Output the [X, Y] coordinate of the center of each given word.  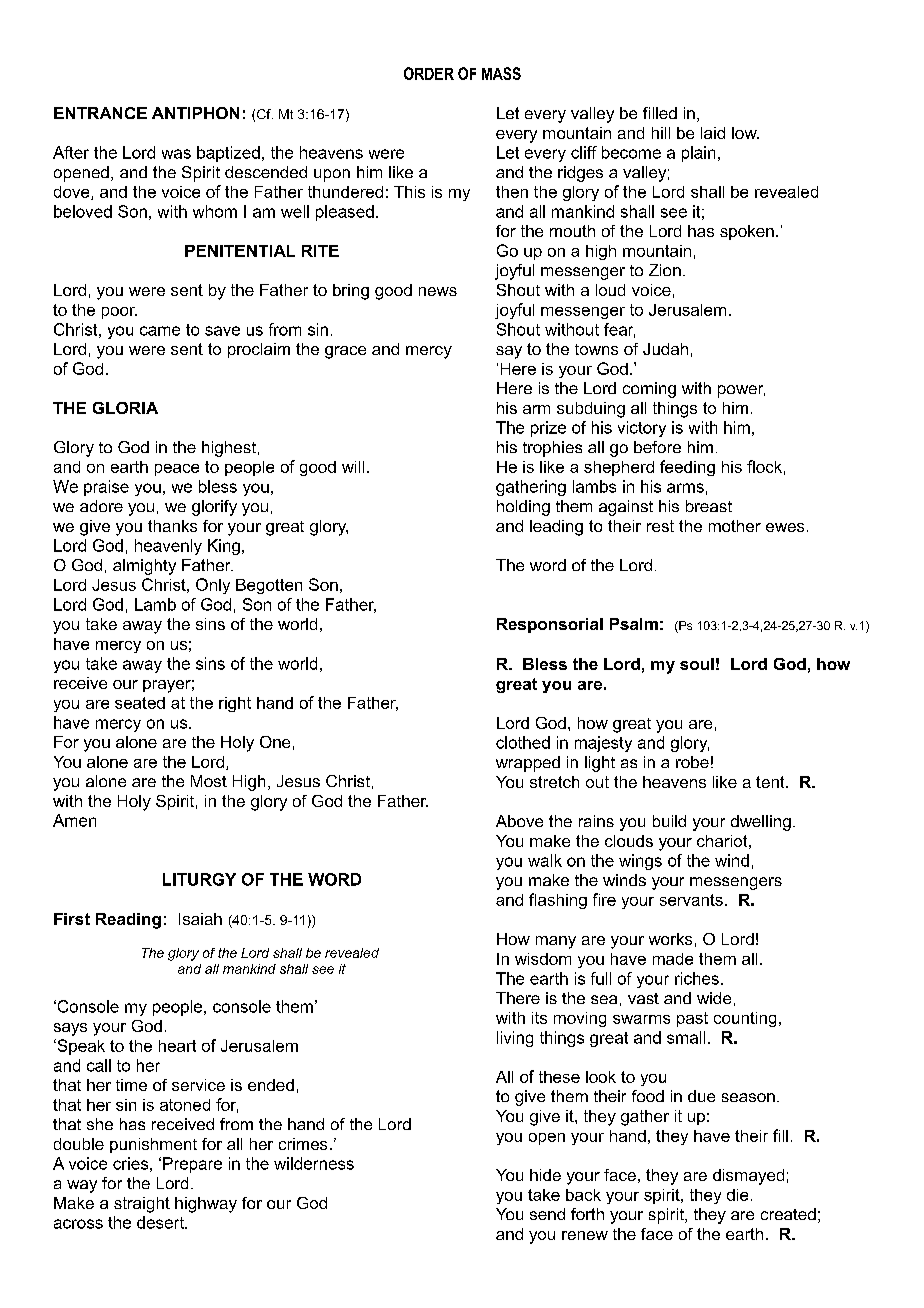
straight [142, 1205]
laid [713, 133]
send [547, 1214]
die [737, 1195]
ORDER [429, 73]
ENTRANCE [100, 113]
